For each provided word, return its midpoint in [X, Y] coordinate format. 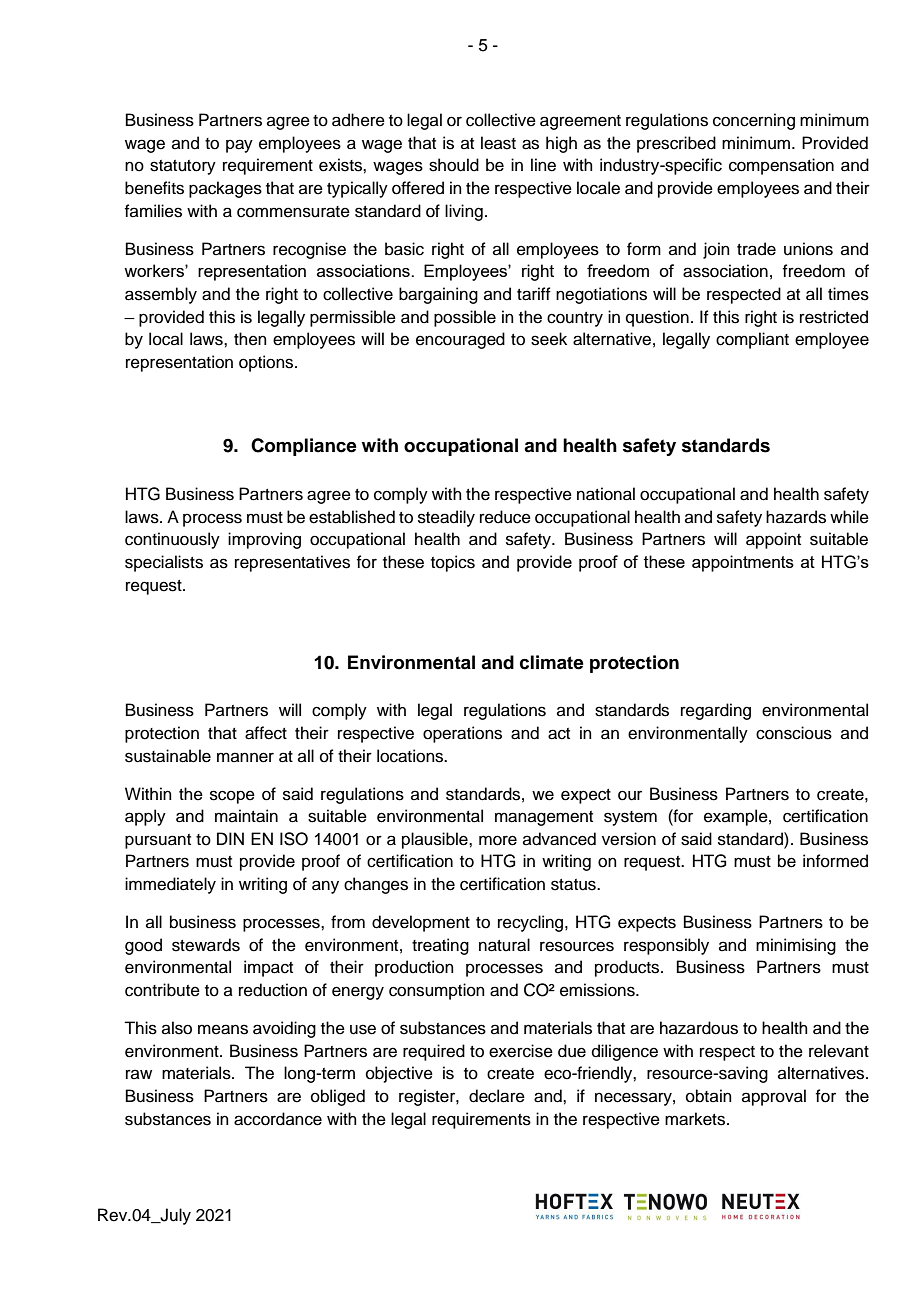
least [498, 143]
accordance [278, 1119]
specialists [164, 563]
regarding [716, 711]
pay [239, 146]
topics [453, 563]
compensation [781, 166]
